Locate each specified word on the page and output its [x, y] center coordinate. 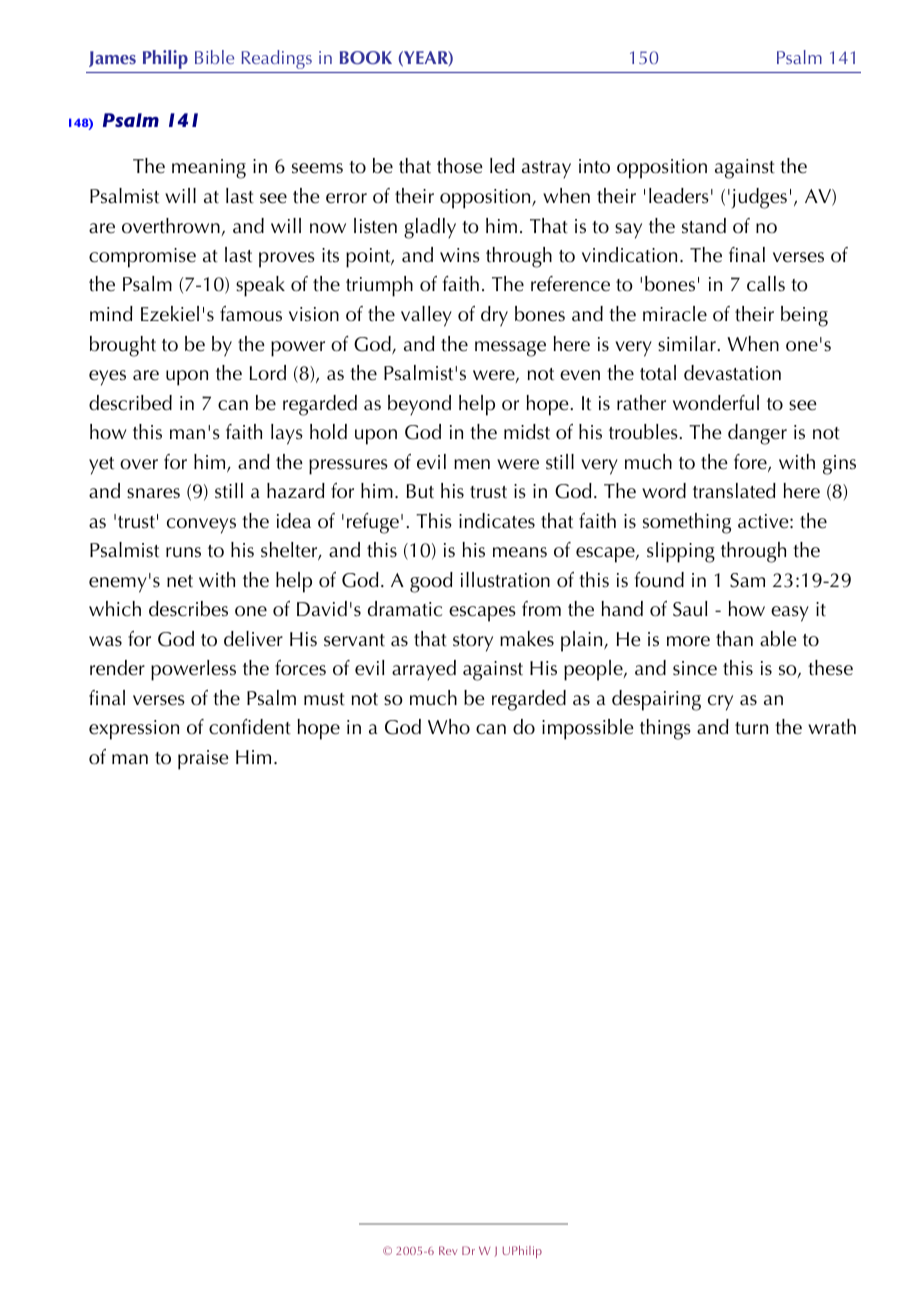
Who [449, 727]
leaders [679, 196]
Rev [448, 1250]
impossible [588, 729]
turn [751, 728]
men [472, 464]
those [460, 166]
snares [153, 493]
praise [203, 760]
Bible [214, 57]
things [665, 729]
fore [751, 463]
